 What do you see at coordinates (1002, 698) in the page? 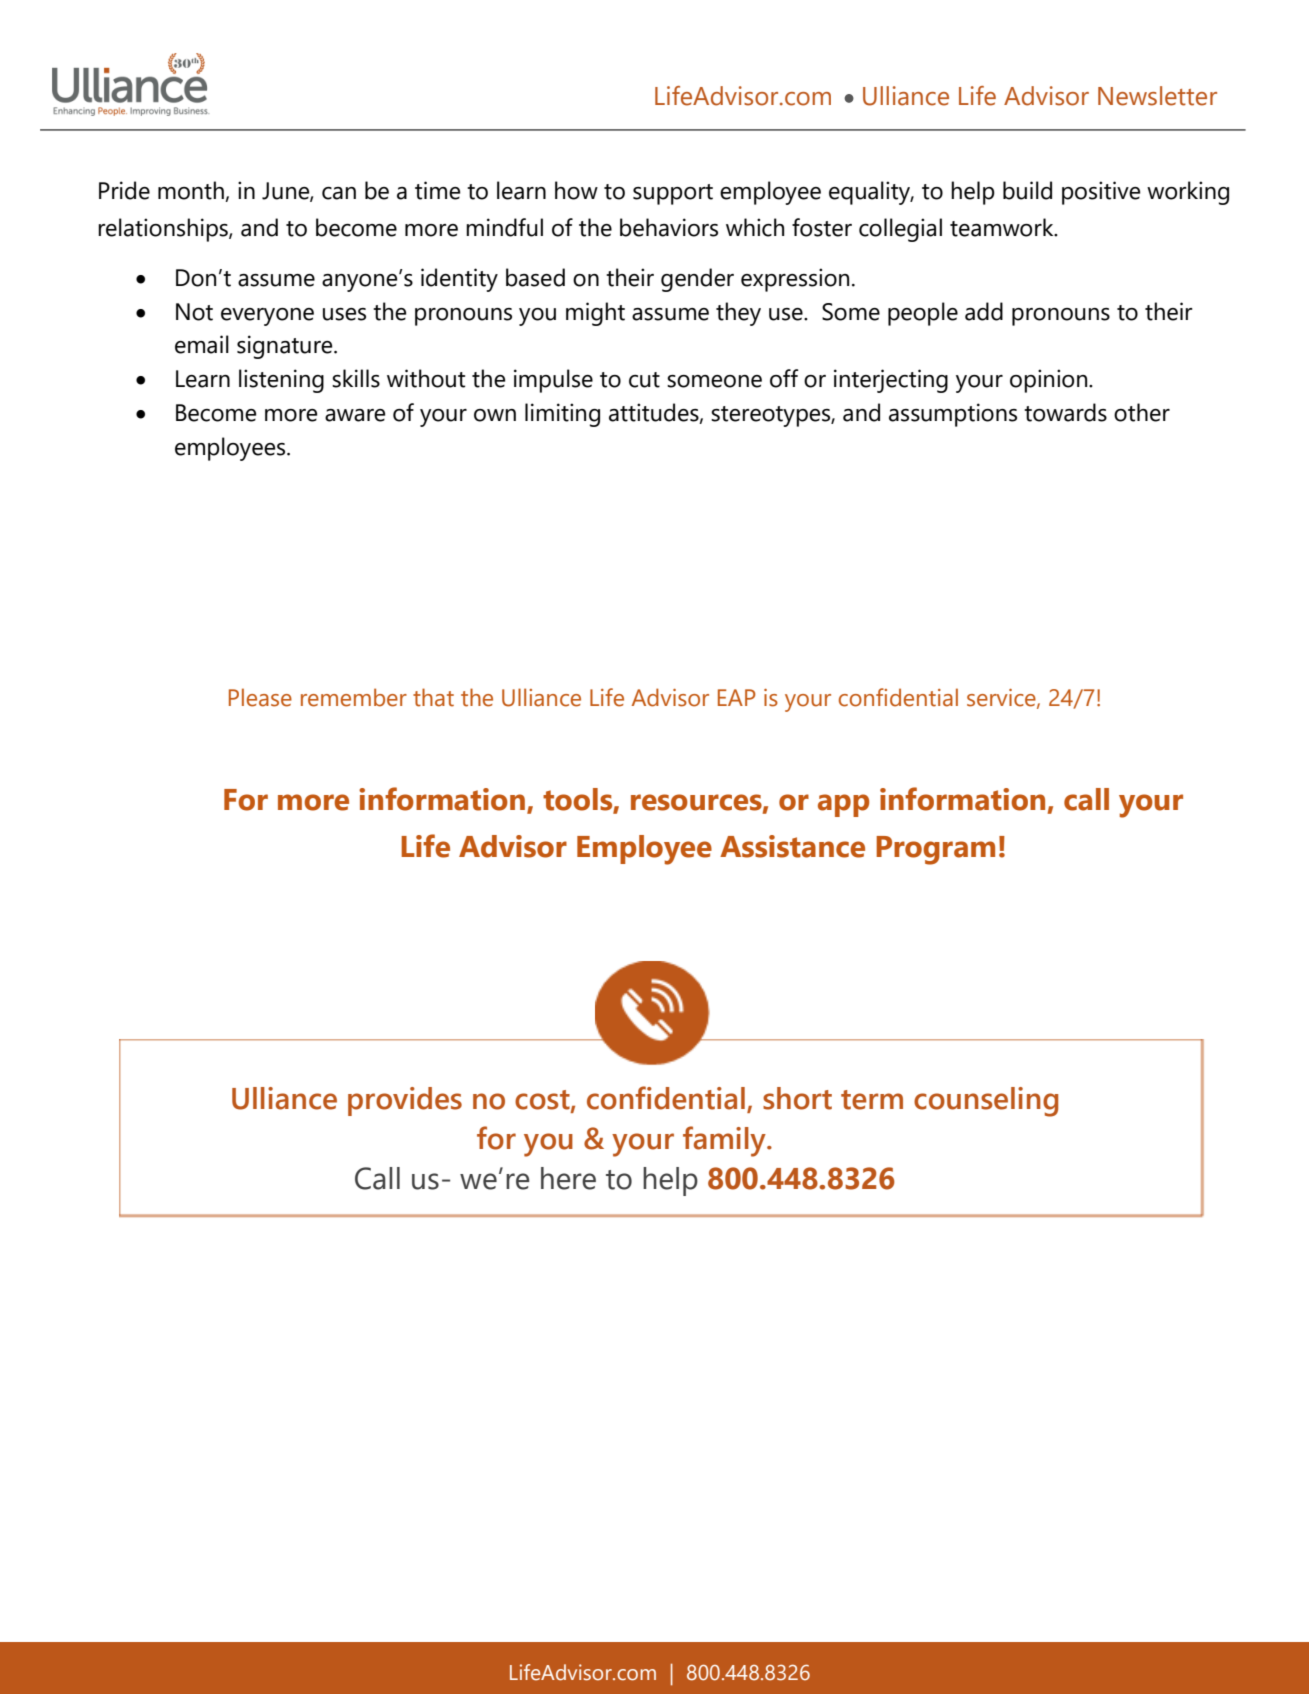
I see `service` at bounding box center [1002, 698].
